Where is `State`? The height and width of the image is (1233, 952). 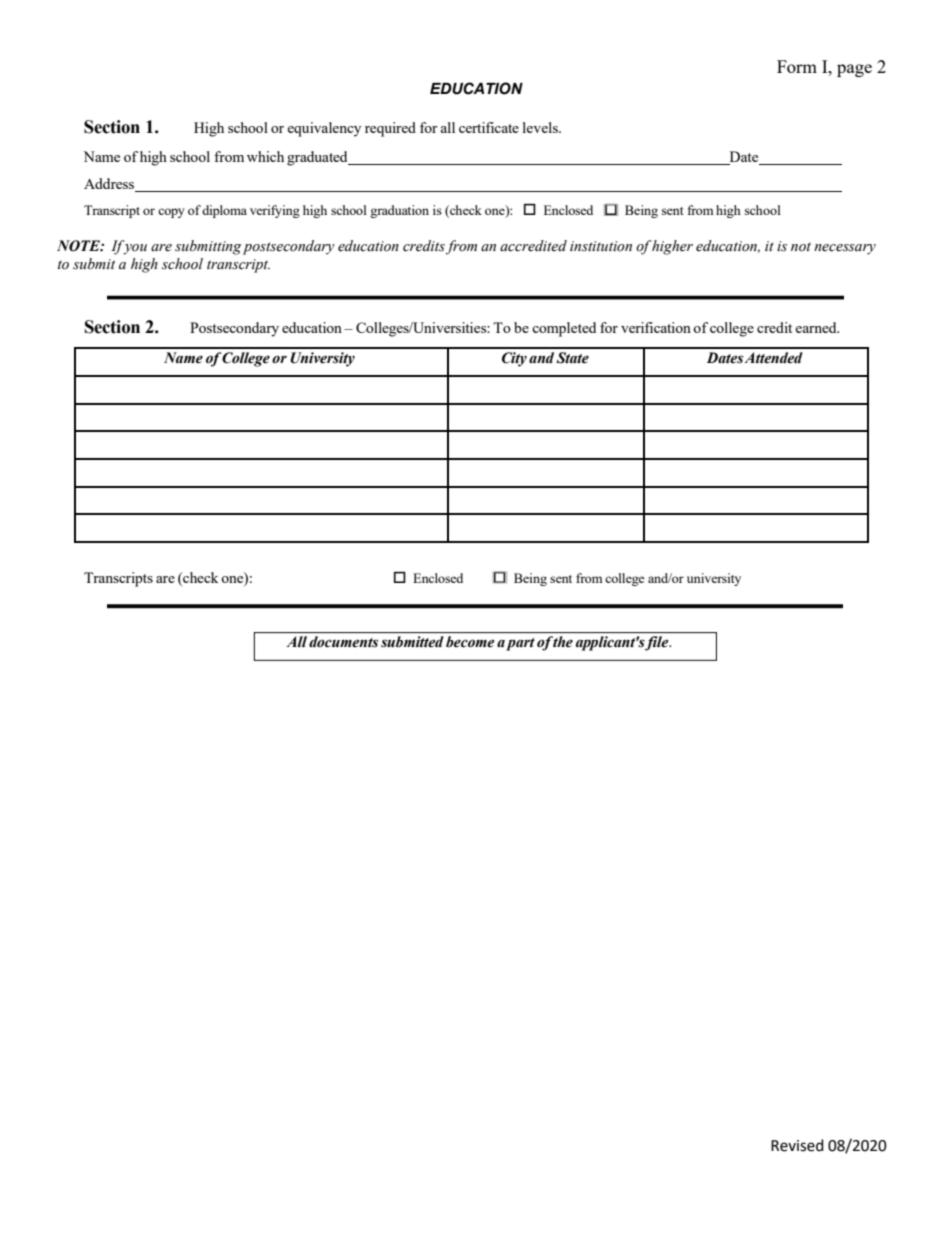
State is located at coordinates (572, 358).
